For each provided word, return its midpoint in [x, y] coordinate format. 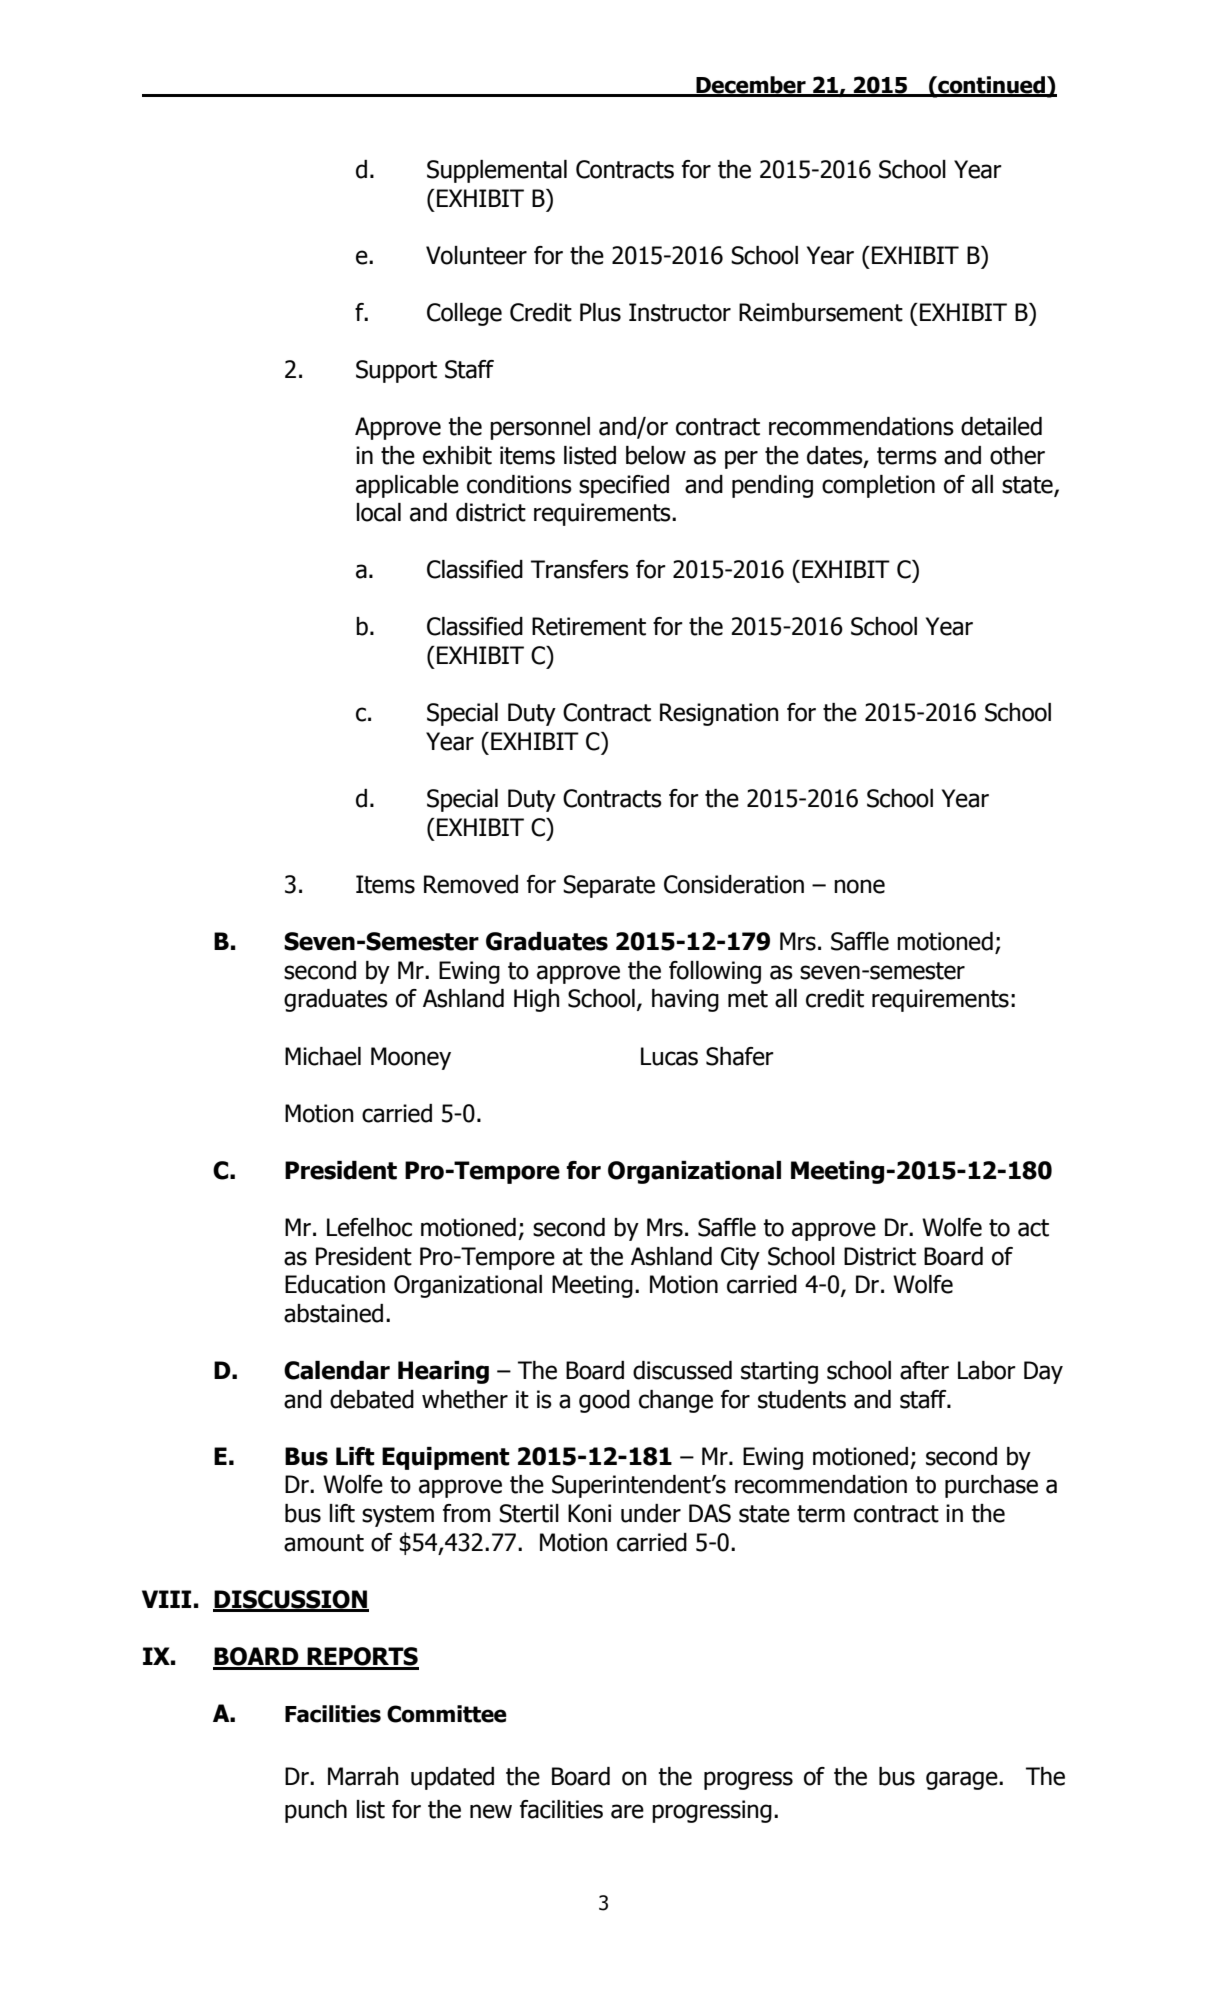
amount [324, 1543]
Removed [471, 884]
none [859, 886]
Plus [600, 312]
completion [878, 486]
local [379, 512]
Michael [323, 1056]
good [604, 1401]
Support [396, 371]
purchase [991, 1486]
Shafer [740, 1056]
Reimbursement [821, 312]
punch [316, 1811]
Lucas [669, 1056]
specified [624, 486]
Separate [609, 886]
